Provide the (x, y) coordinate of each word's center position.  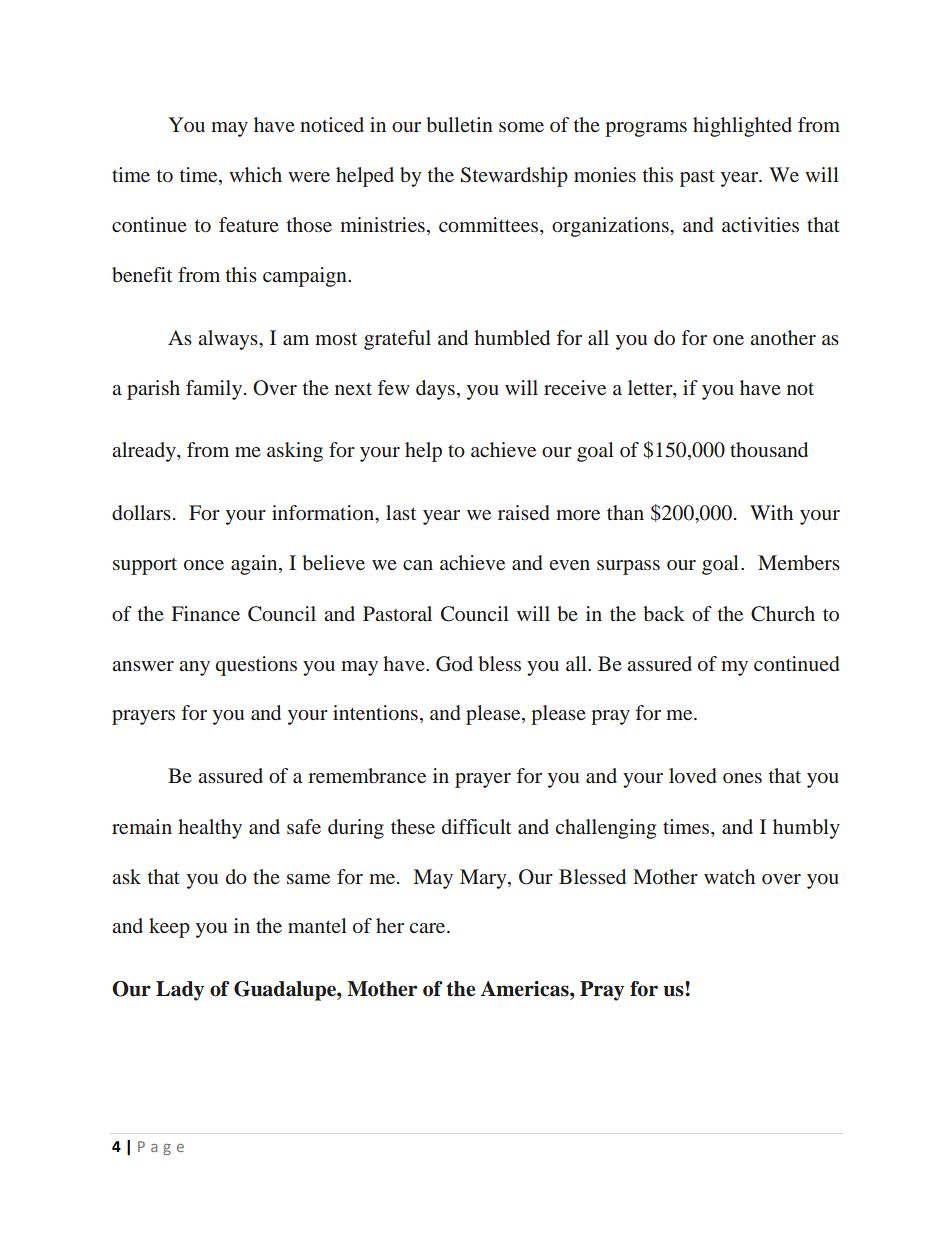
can (418, 565)
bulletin (459, 124)
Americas (526, 989)
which (255, 174)
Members (799, 563)
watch (729, 876)
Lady (180, 991)
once (204, 565)
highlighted (742, 127)
